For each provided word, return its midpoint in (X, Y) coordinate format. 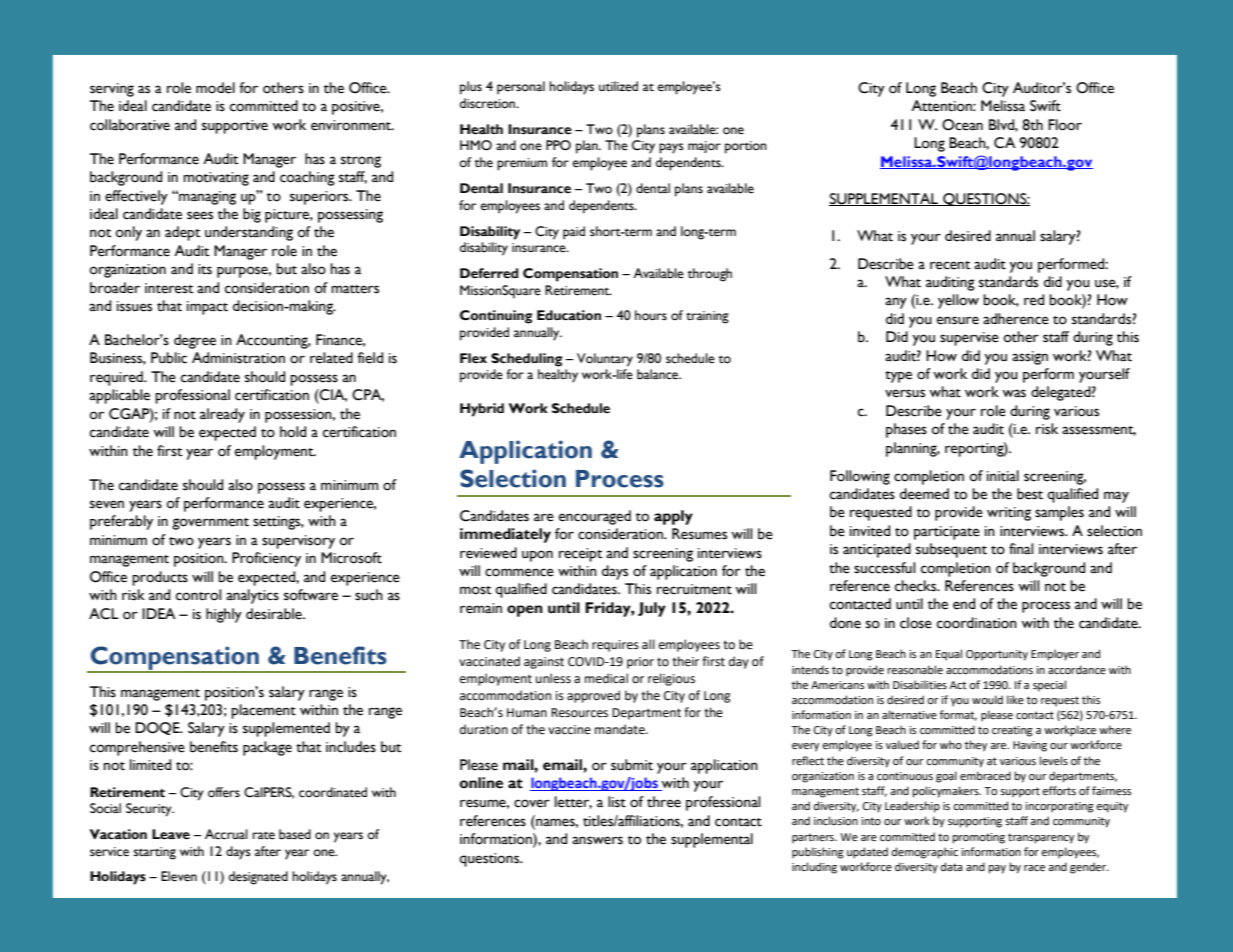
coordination (977, 623)
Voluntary (605, 360)
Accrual (226, 834)
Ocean (962, 125)
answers (597, 840)
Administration (238, 358)
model (215, 88)
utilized (618, 86)
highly (224, 615)
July (652, 609)
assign (1030, 358)
